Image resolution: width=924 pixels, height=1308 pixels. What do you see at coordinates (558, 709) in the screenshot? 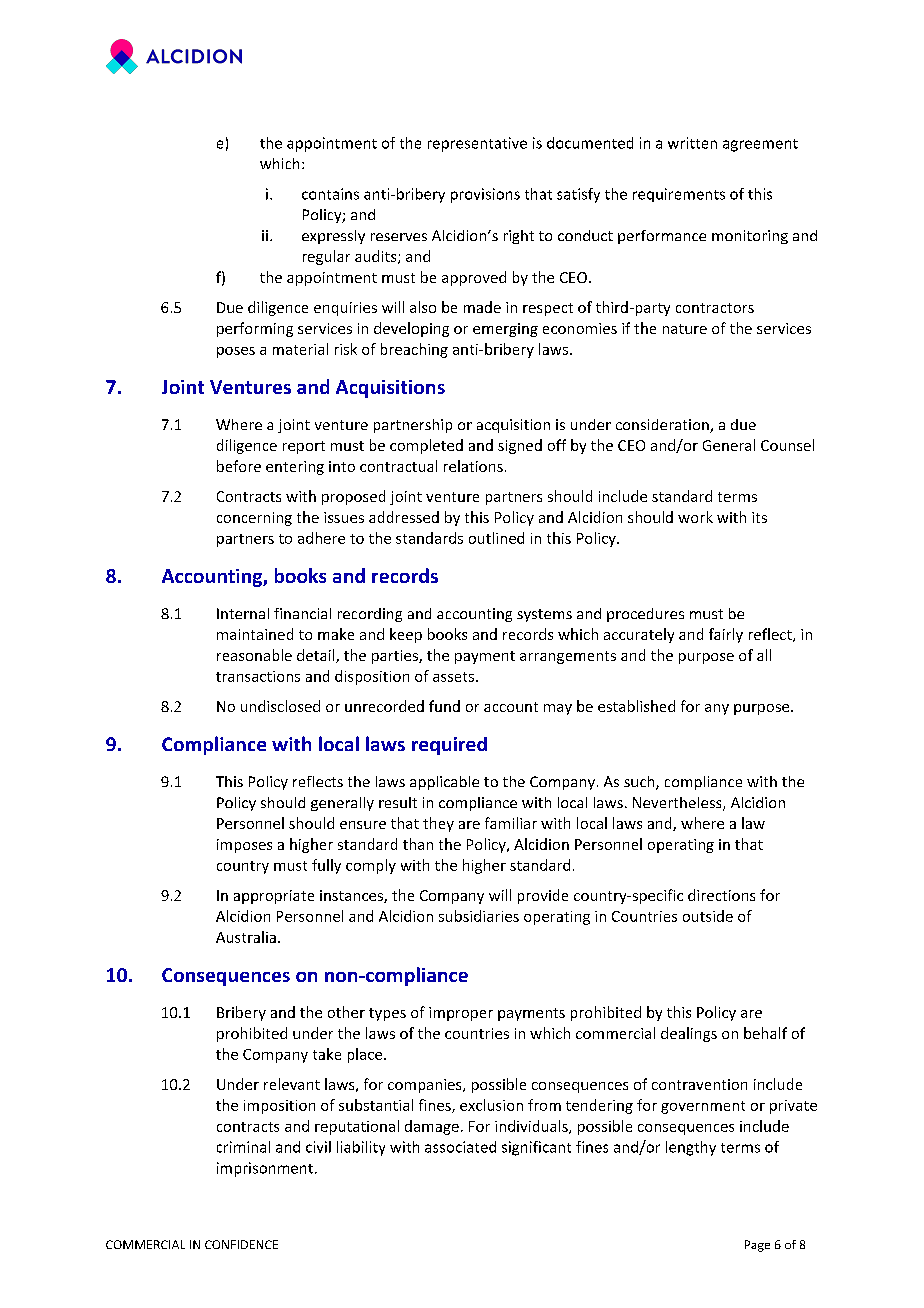
I see `may` at bounding box center [558, 709].
